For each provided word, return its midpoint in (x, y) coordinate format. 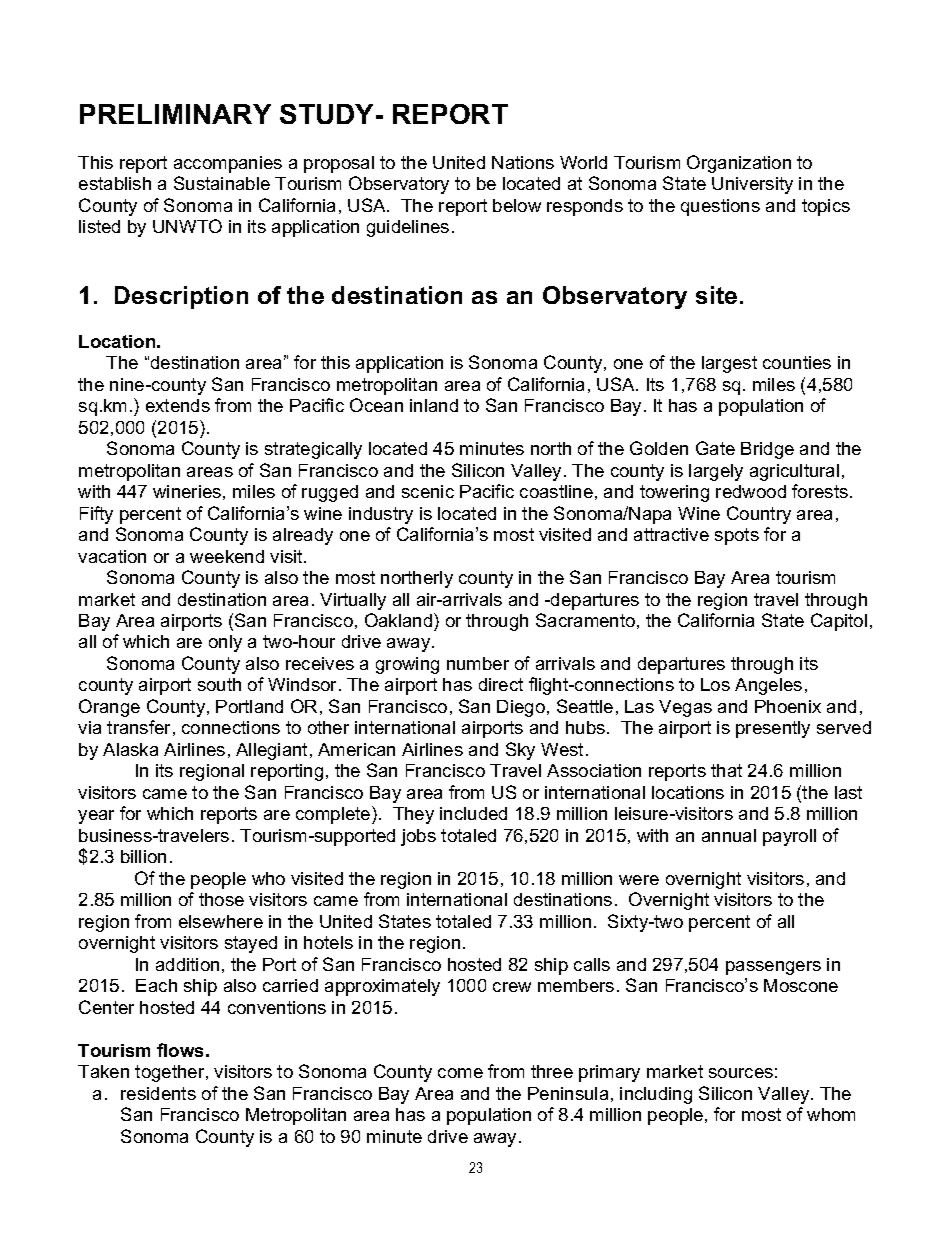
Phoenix (788, 706)
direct (501, 684)
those (221, 899)
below (517, 205)
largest (729, 364)
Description (181, 297)
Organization (739, 164)
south (219, 684)
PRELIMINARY (175, 114)
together (171, 1073)
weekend (227, 556)
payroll (789, 837)
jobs (418, 837)
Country (759, 515)
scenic (428, 491)
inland (434, 405)
